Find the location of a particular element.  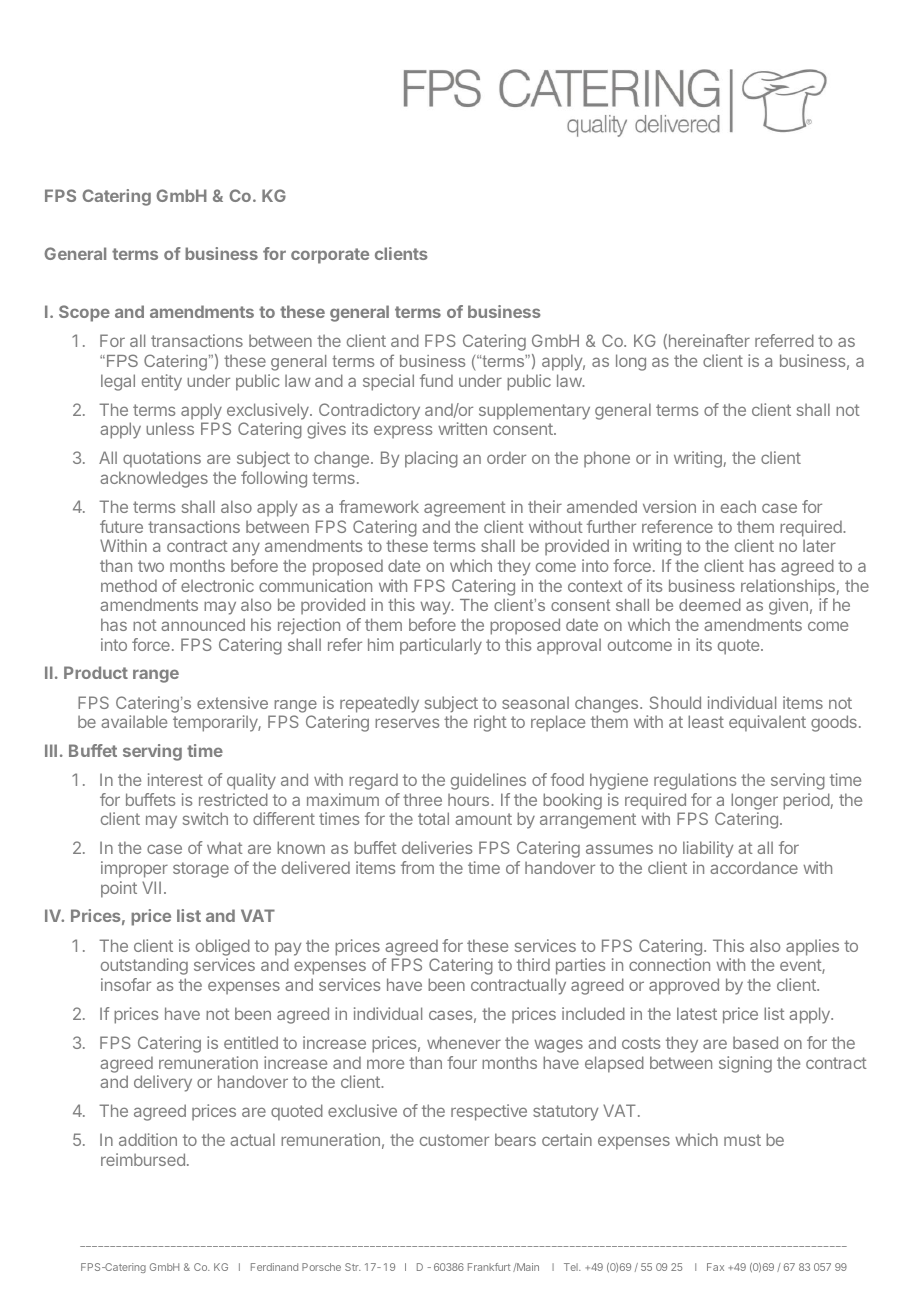

Scope is located at coordinates (84, 313).
